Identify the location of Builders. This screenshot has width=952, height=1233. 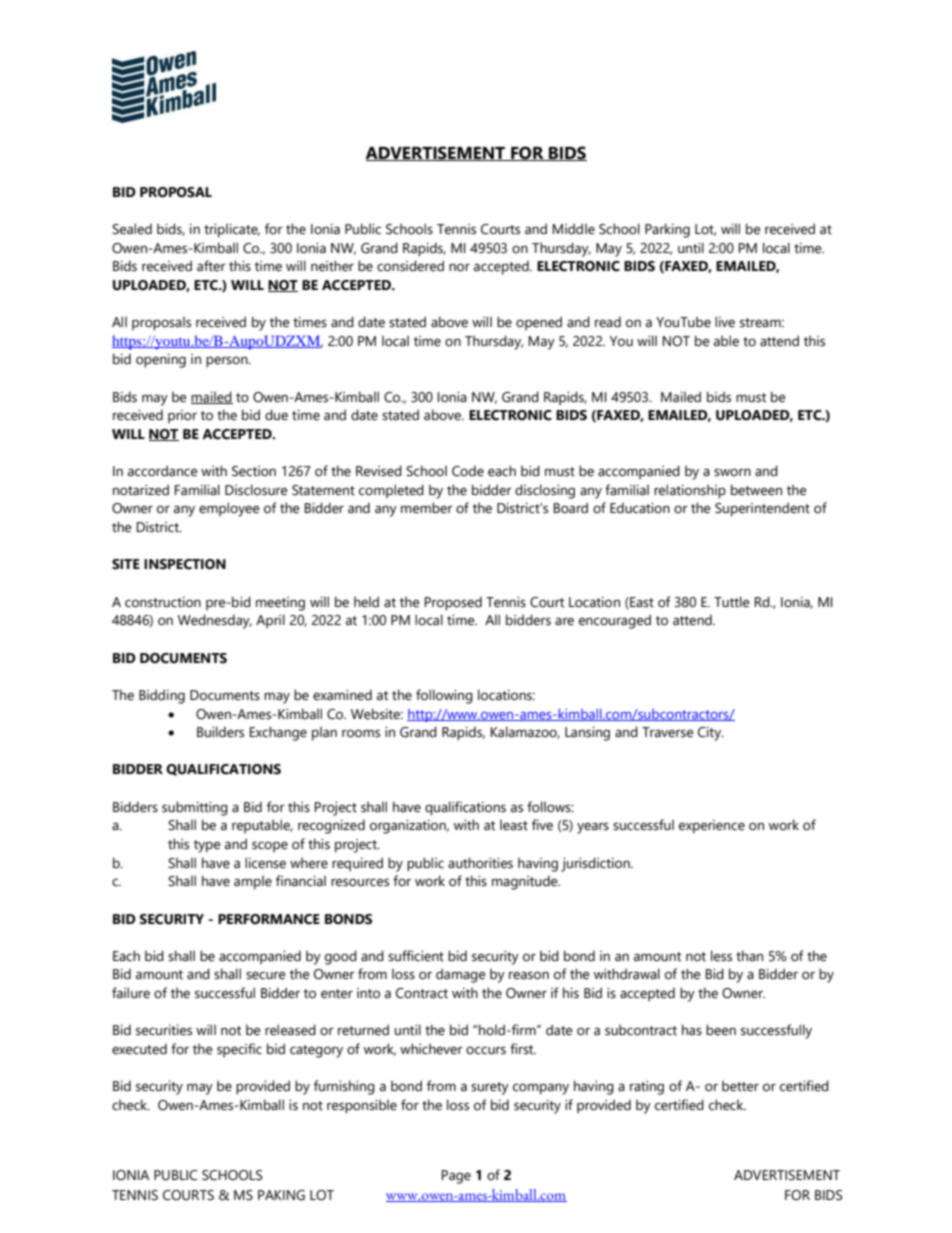
(220, 732).
